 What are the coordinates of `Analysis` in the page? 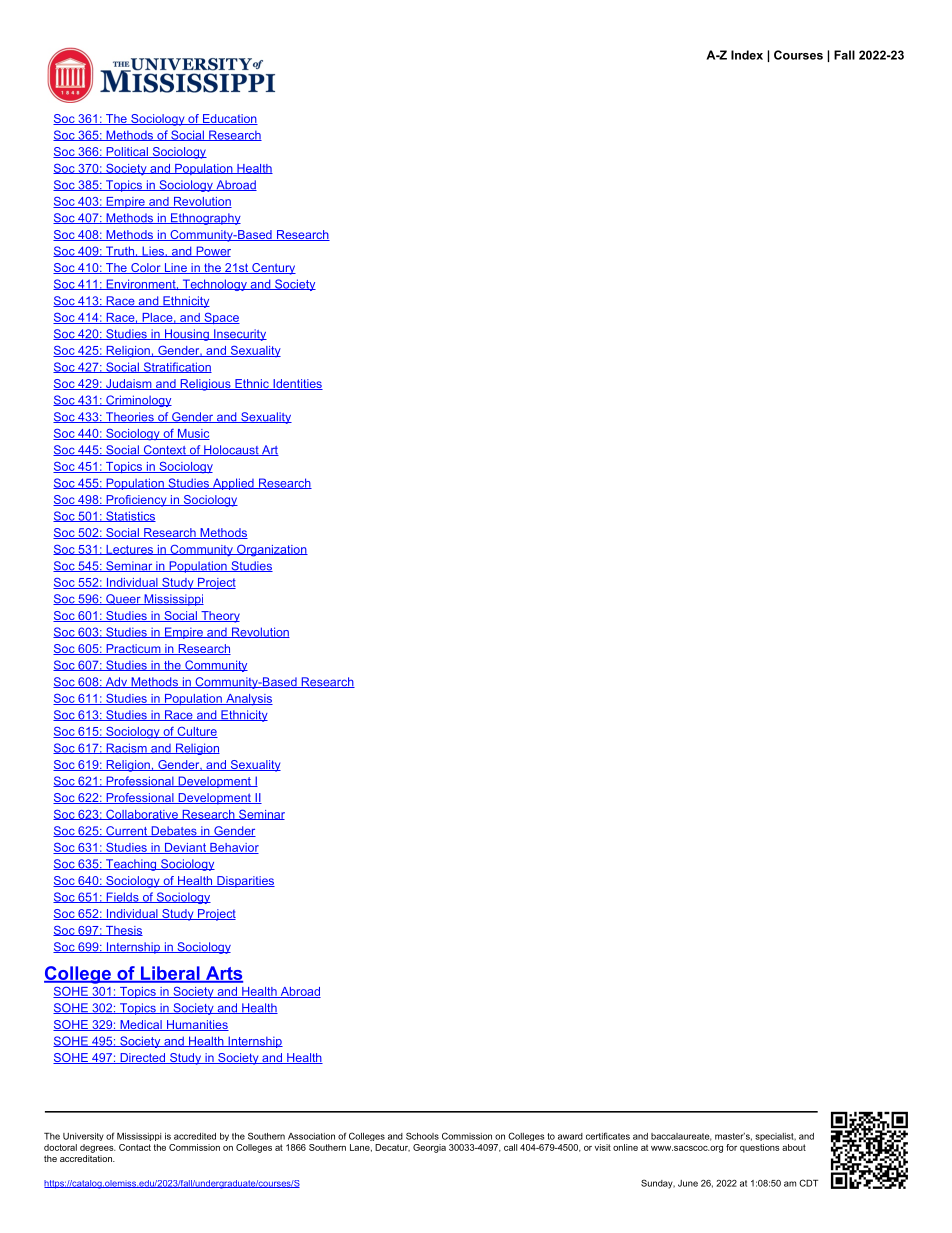 It's located at (248, 700).
